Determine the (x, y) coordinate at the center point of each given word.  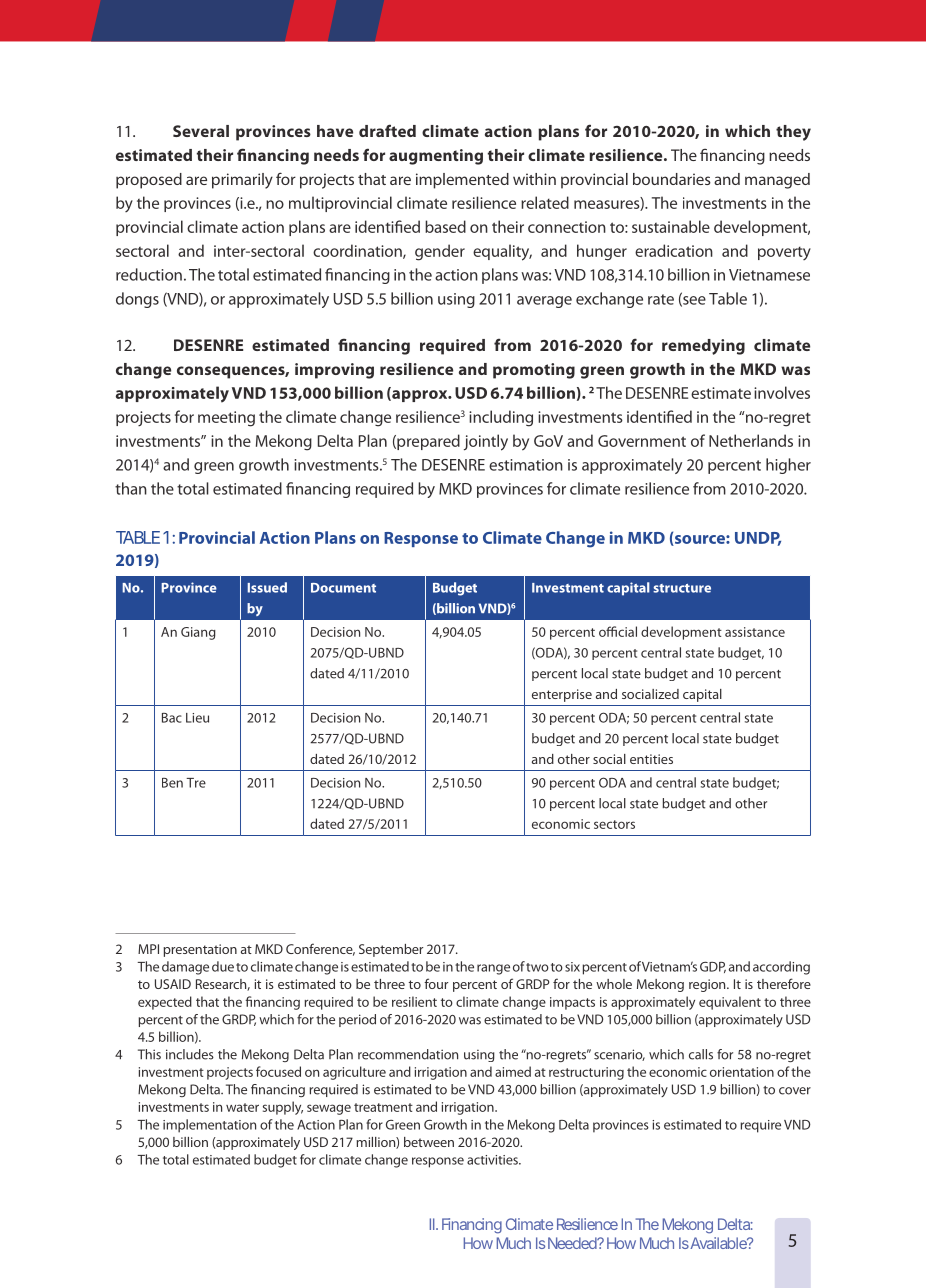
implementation (209, 1126)
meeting (226, 419)
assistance (755, 632)
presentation (200, 950)
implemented (462, 181)
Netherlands (751, 440)
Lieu (197, 718)
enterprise (562, 695)
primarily (242, 181)
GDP (713, 967)
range (493, 969)
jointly (486, 442)
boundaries (672, 179)
